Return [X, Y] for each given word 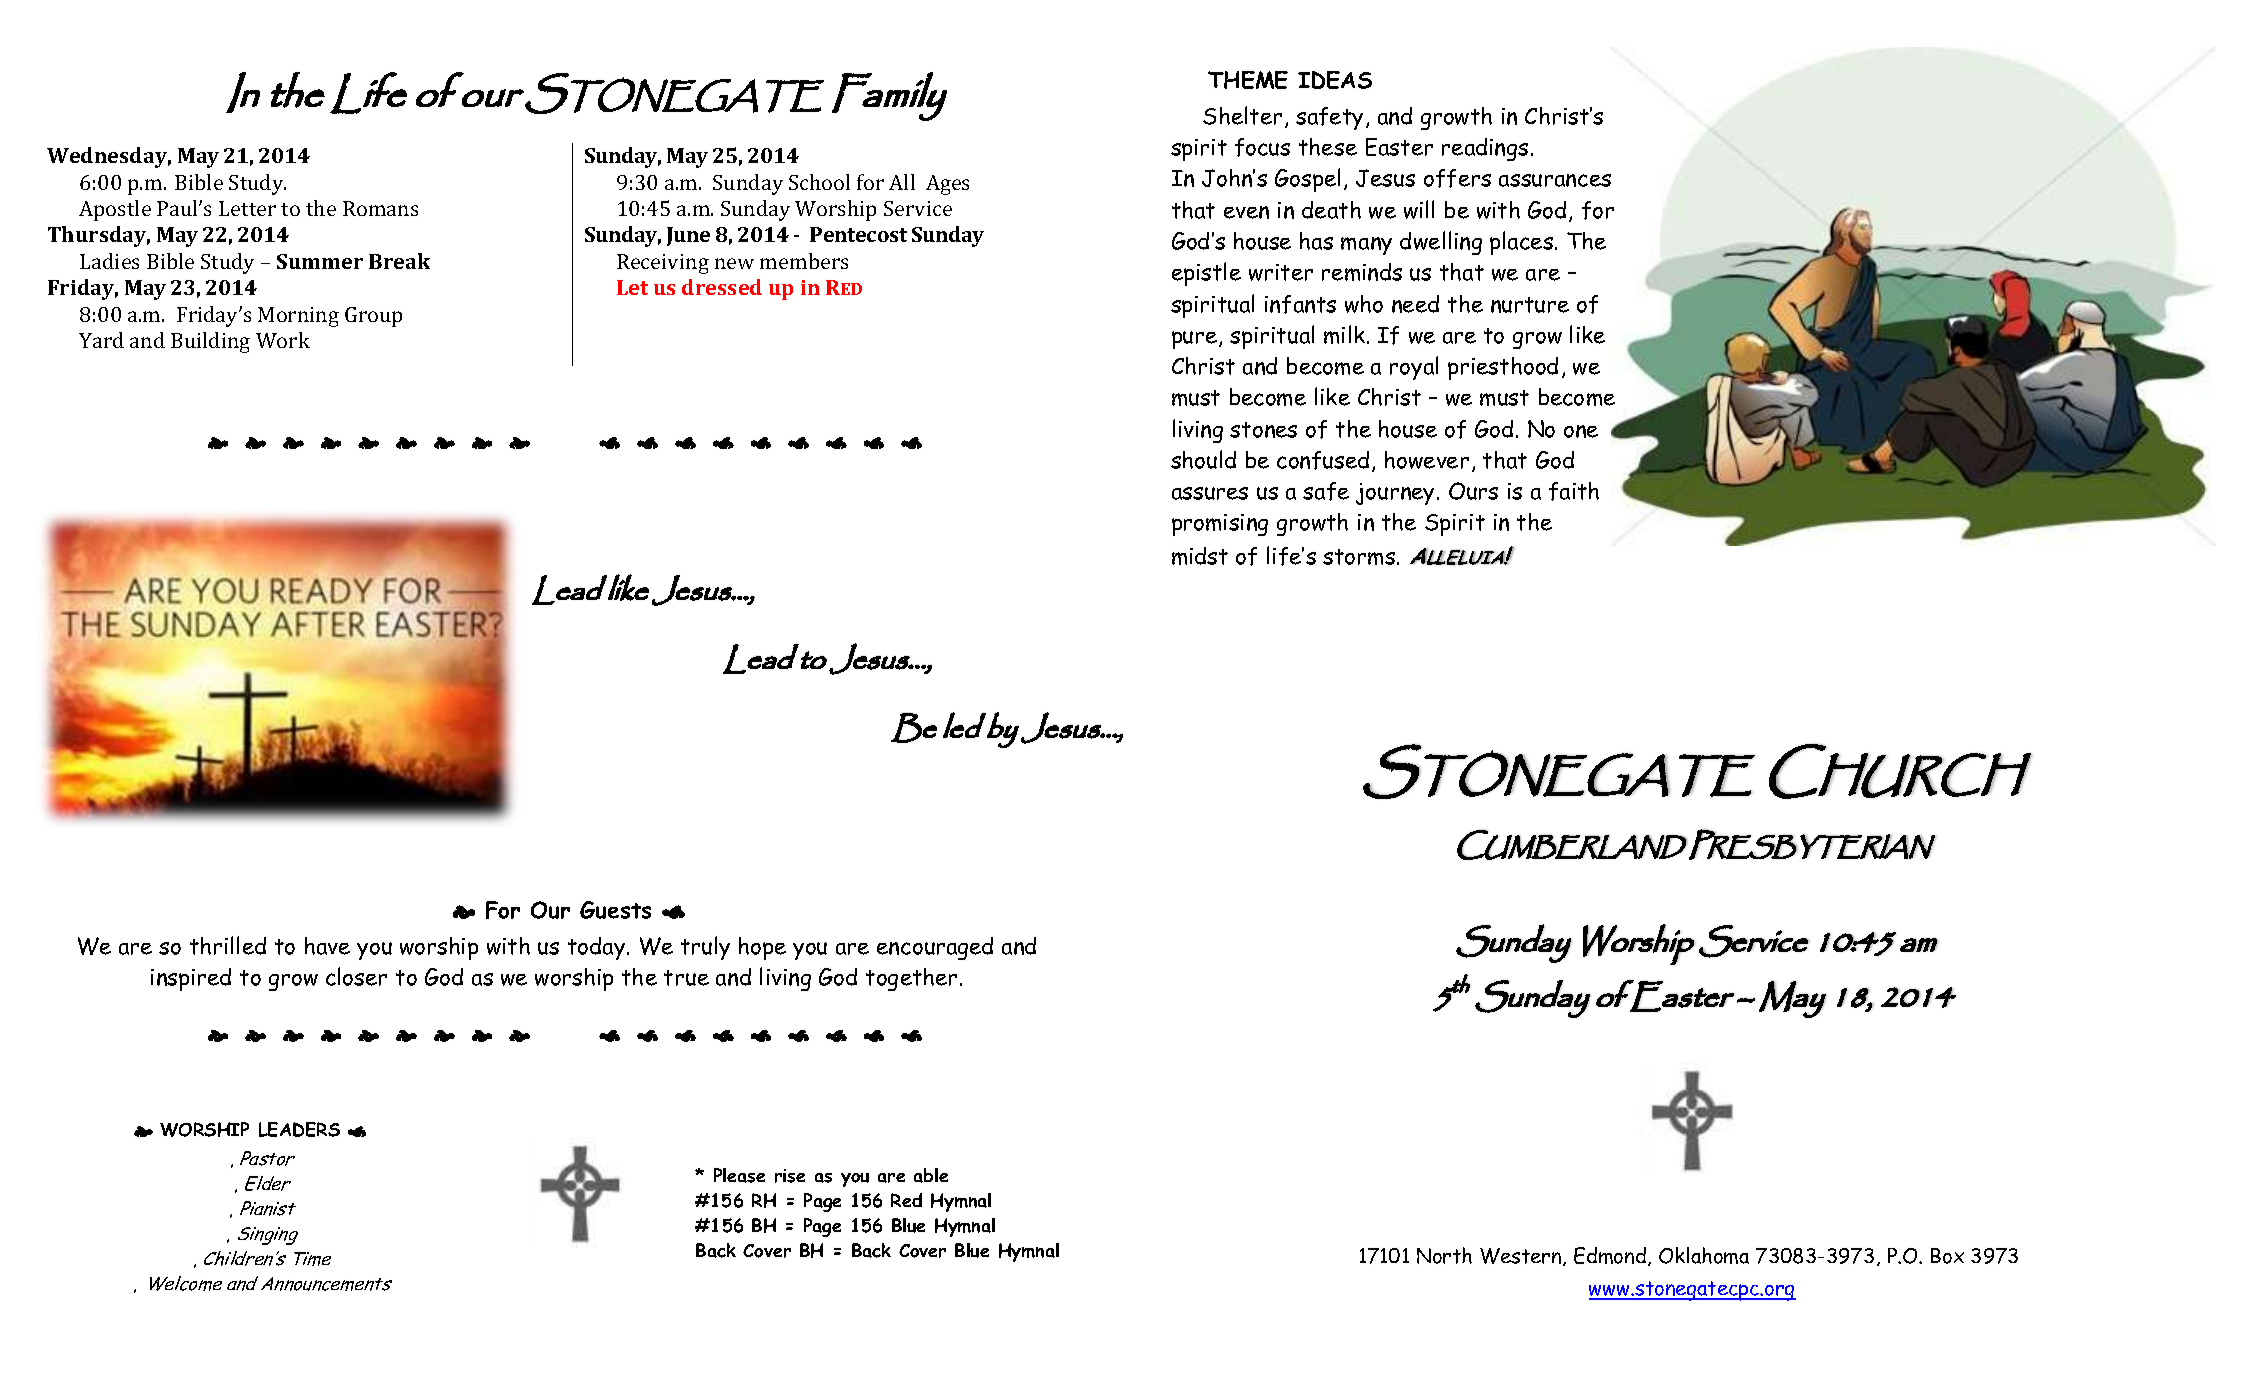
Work [283, 340]
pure [1196, 340]
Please [739, 1175]
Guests [615, 910]
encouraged [935, 948]
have [327, 946]
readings [1485, 149]
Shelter [1242, 115]
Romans [380, 208]
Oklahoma [1704, 1255]
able [931, 1175]
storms [1360, 557]
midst [1200, 556]
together [911, 979]
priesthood [1503, 368]
